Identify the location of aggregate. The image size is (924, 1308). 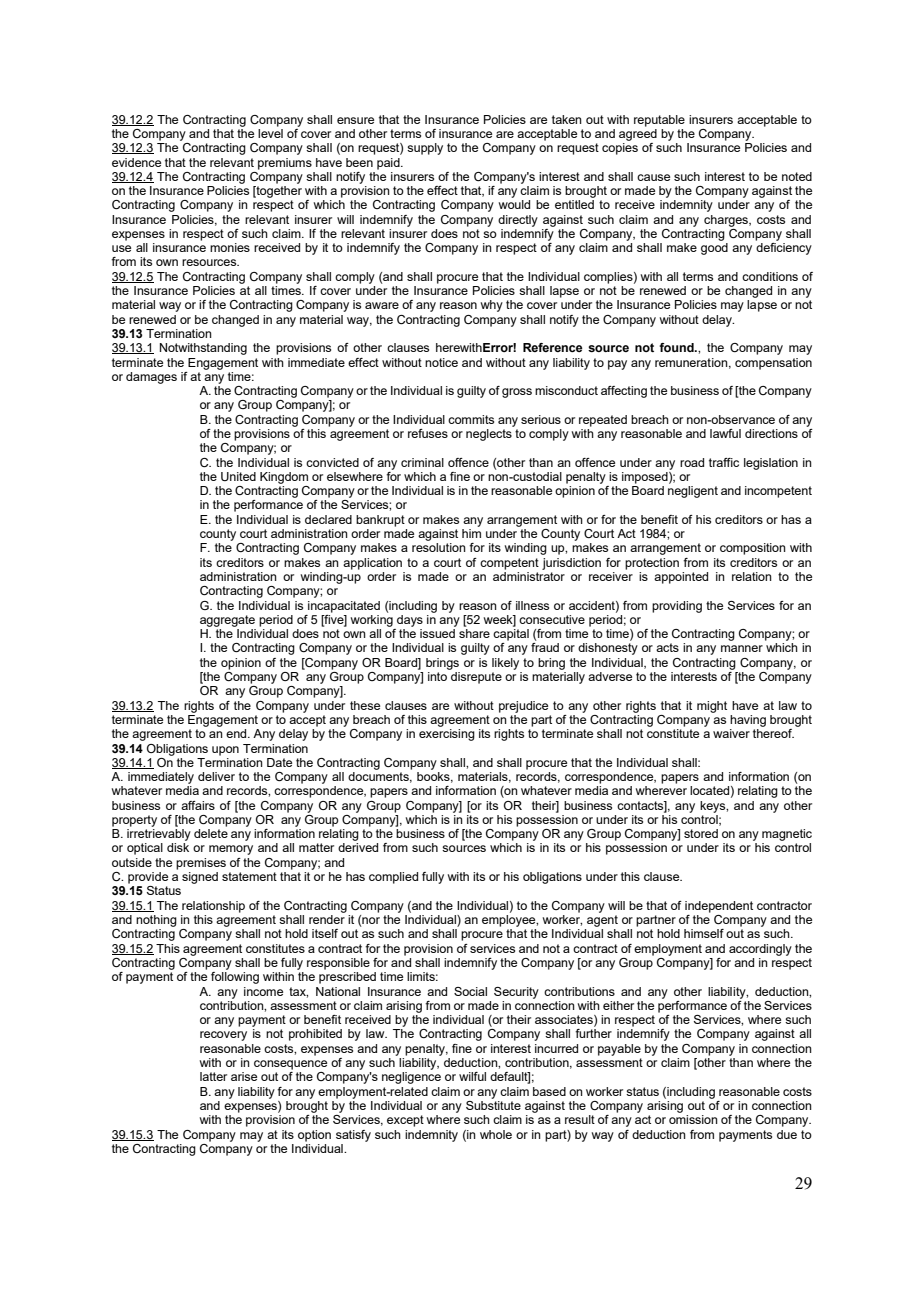
(227, 621).
